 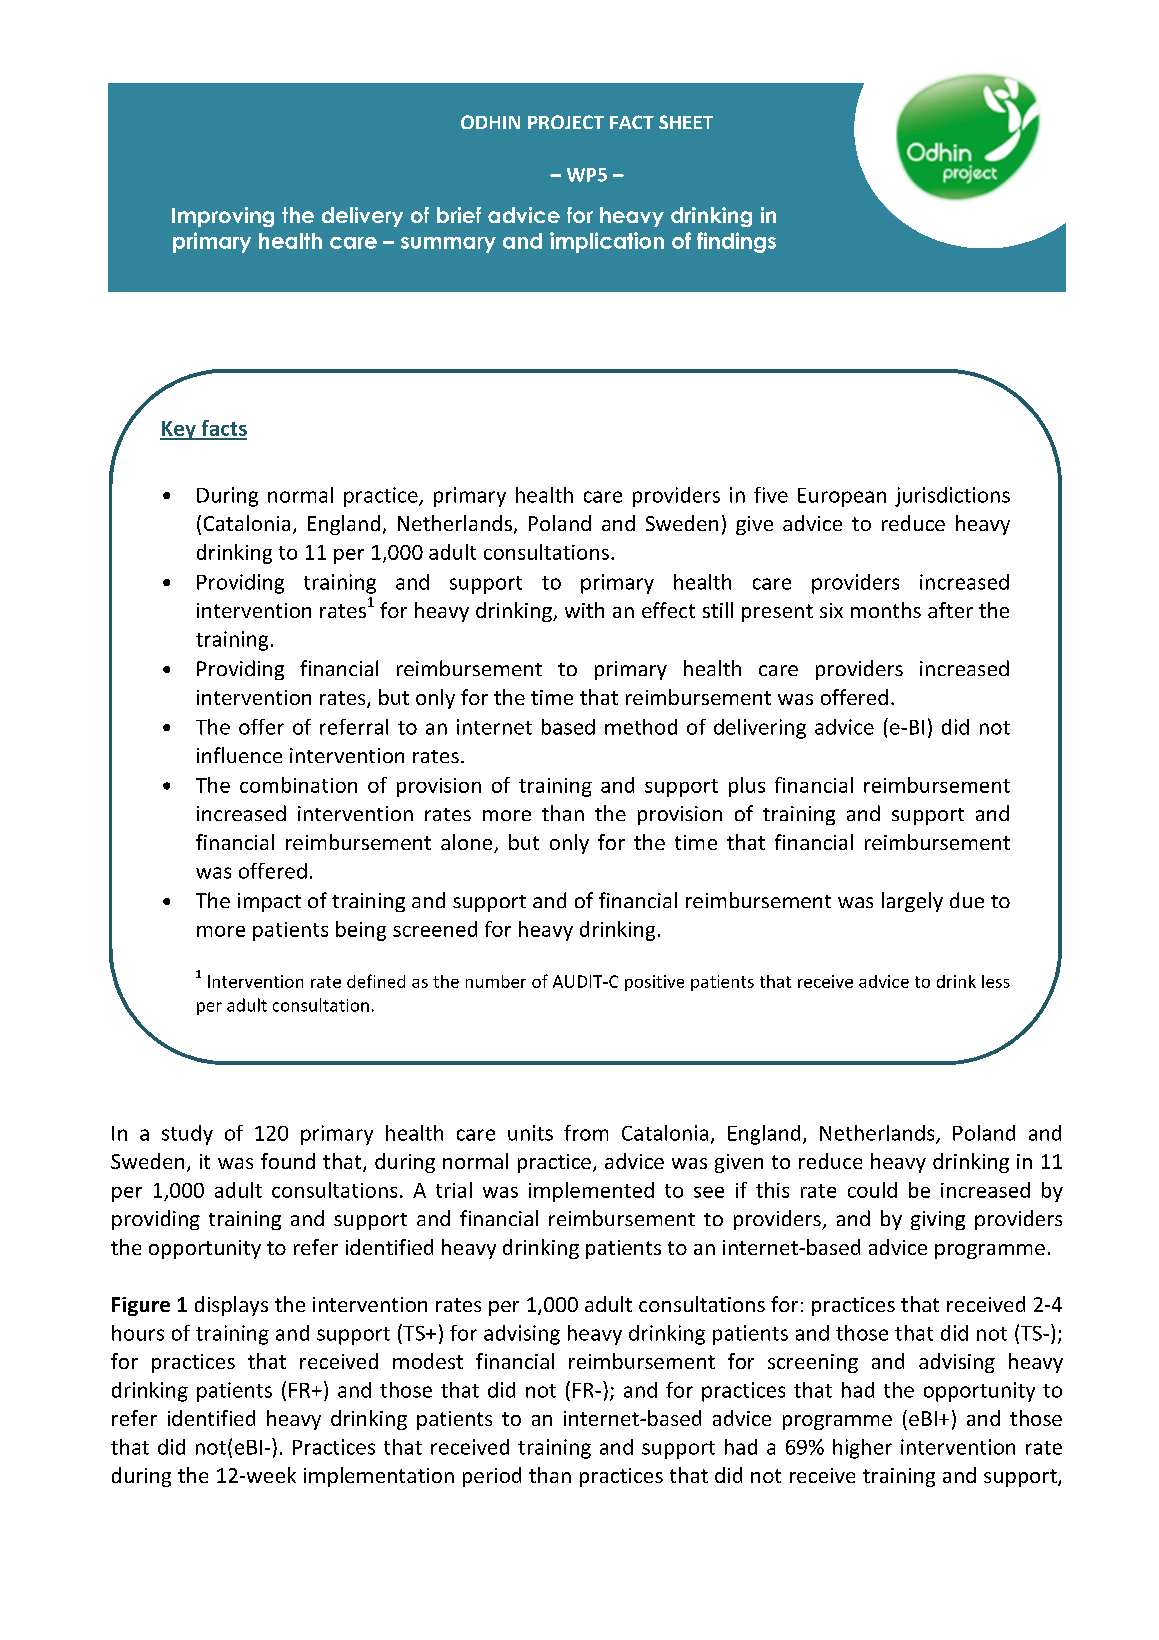 I want to click on implemented, so click(x=591, y=1192).
